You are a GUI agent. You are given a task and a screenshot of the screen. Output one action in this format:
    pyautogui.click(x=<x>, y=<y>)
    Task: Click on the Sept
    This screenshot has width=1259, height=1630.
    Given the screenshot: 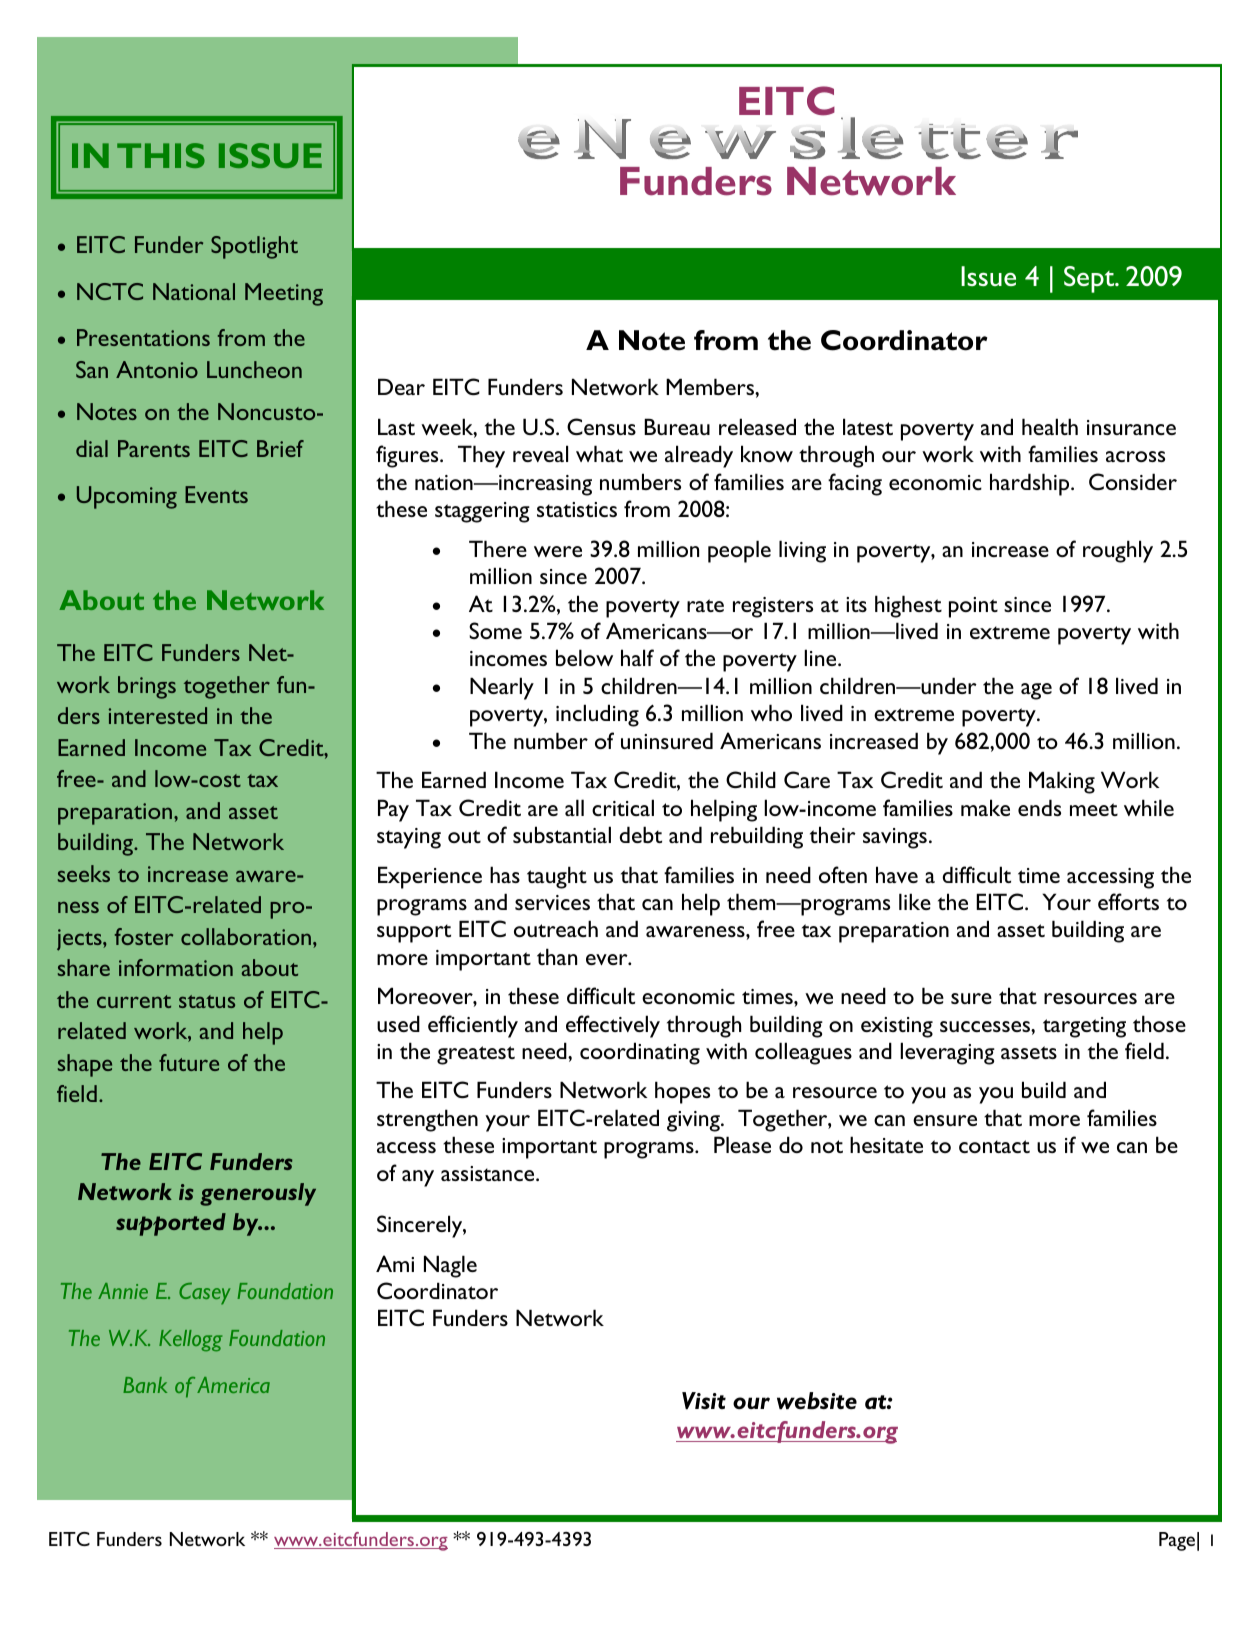 What is the action you would take?
    pyautogui.click(x=1090, y=279)
